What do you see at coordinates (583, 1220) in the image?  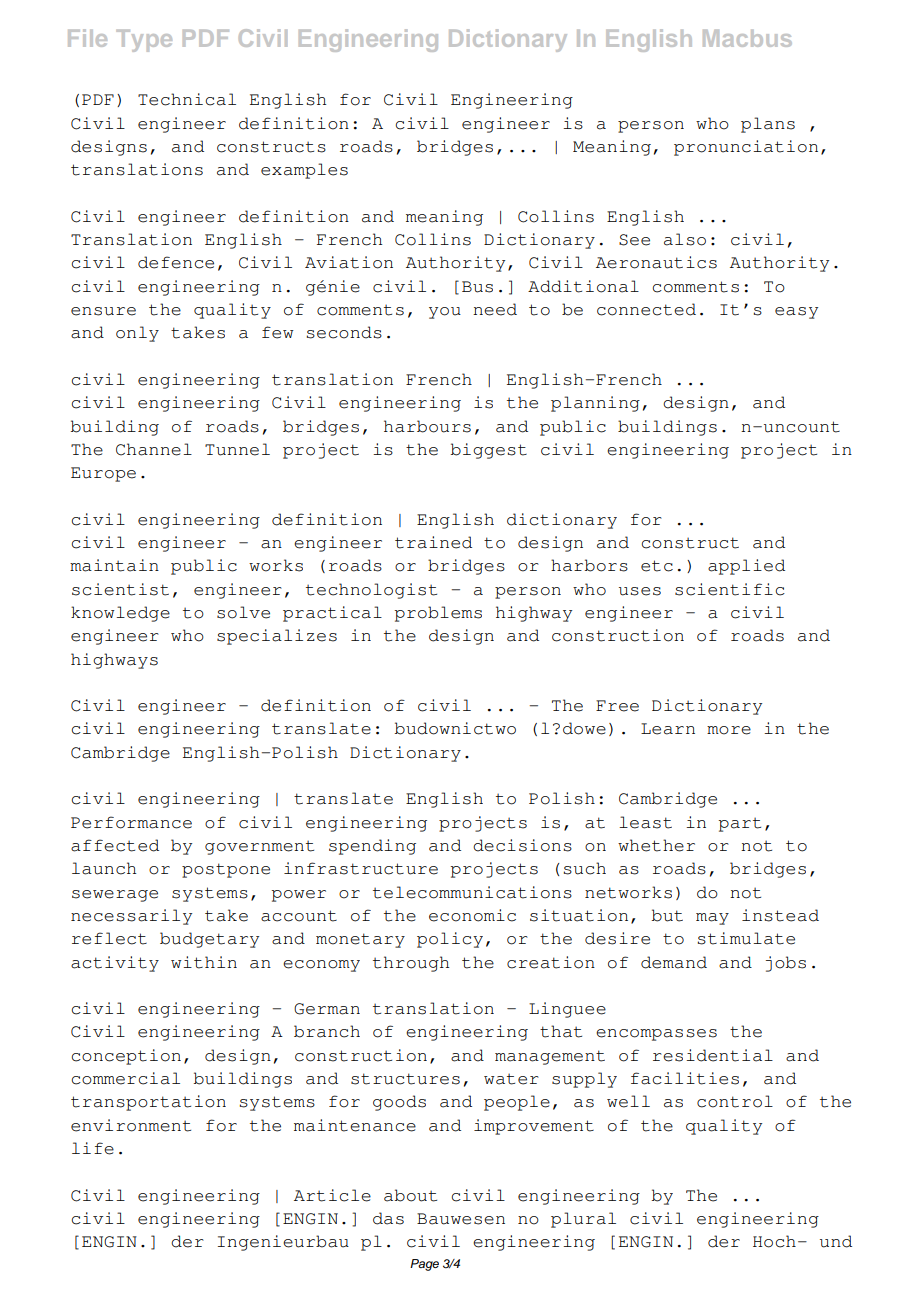 I see `plural` at bounding box center [583, 1220].
